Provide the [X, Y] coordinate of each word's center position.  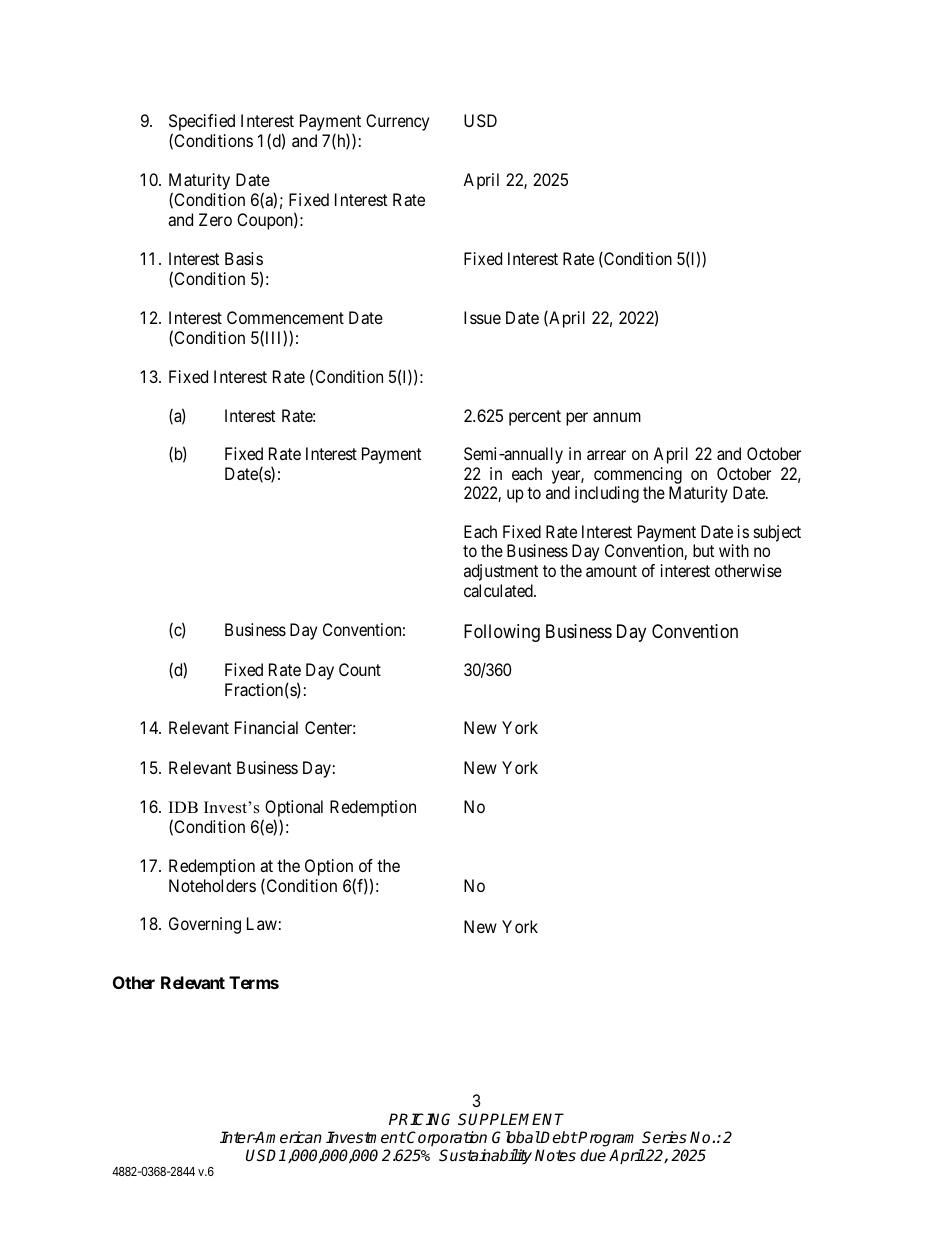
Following [502, 633]
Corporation [447, 1138]
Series [664, 1137]
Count [360, 669]
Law [262, 923]
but [703, 550]
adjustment [501, 572]
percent [535, 418]
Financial [266, 727]
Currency [397, 122]
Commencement [285, 317]
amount [611, 571]
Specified [202, 124]
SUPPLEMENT [511, 1119]
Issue [482, 317]
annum [617, 417]
